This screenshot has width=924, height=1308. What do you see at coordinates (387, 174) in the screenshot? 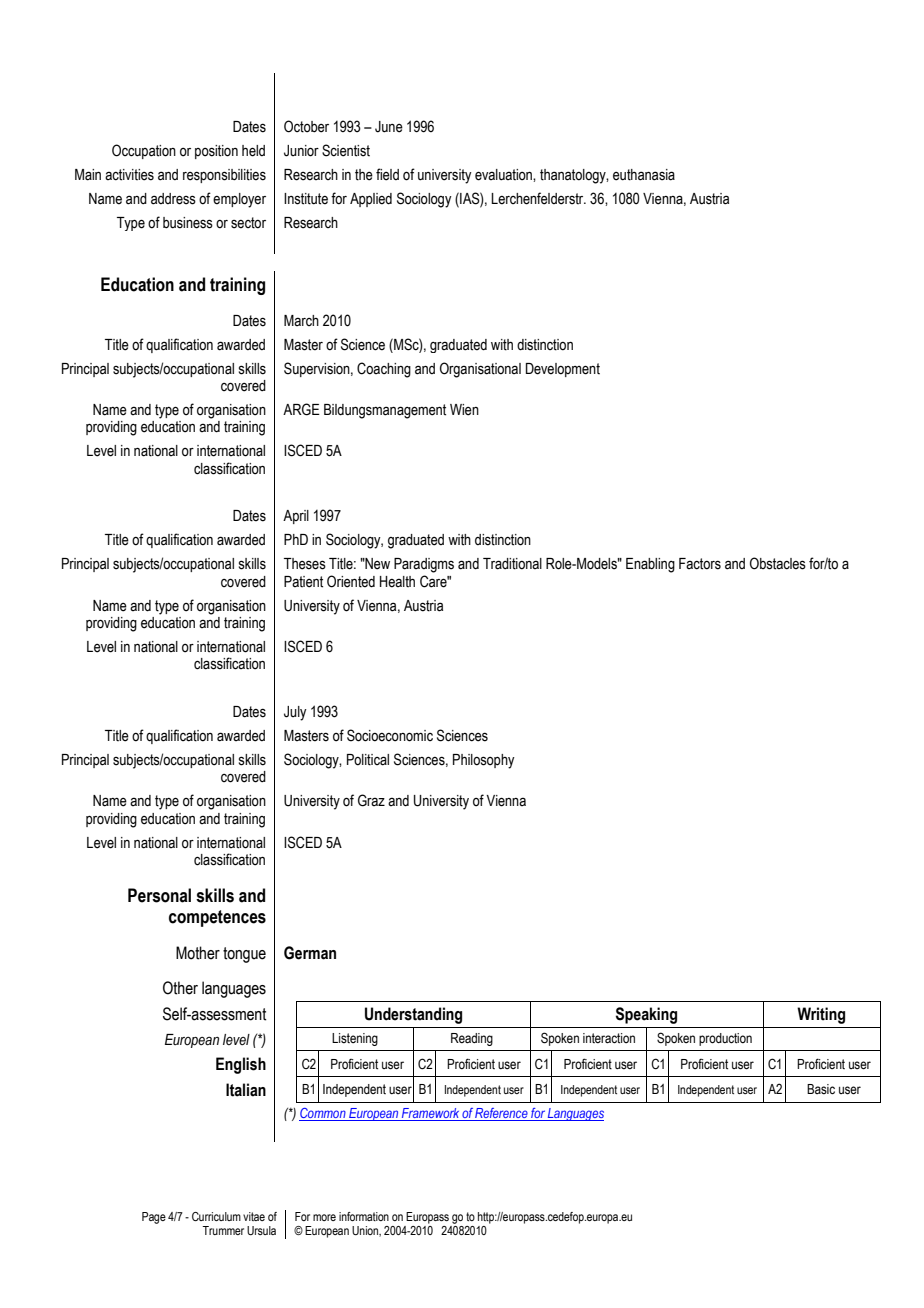
I see `field` at bounding box center [387, 174].
